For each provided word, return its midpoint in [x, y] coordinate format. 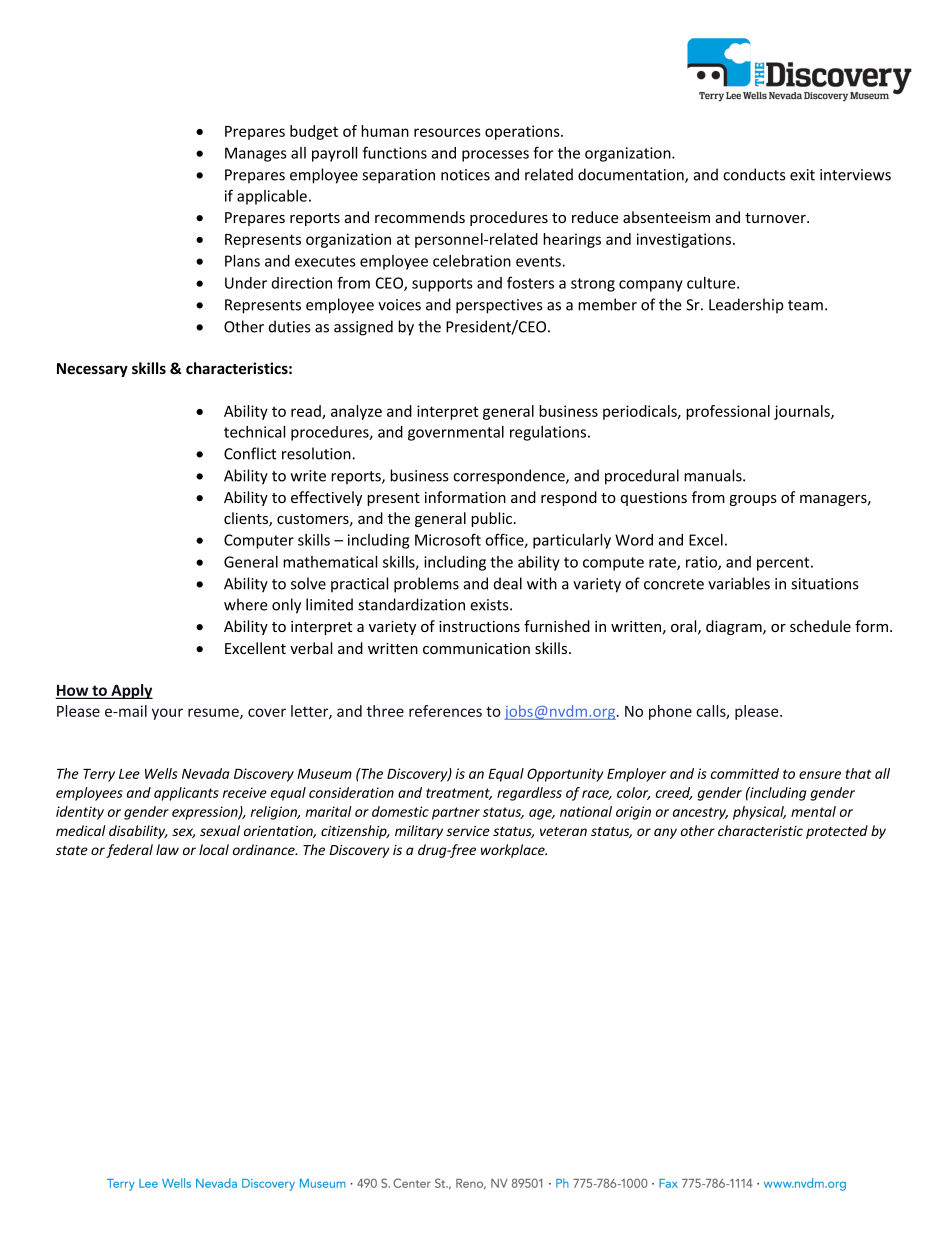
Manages [256, 154]
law [167, 849]
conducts [754, 174]
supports [442, 285]
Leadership [746, 305]
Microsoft [448, 539]
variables [739, 583]
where [246, 604]
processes [495, 156]
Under [246, 283]
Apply [131, 691]
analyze [356, 412]
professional [728, 412]
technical [254, 432]
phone [670, 712]
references [445, 711]
